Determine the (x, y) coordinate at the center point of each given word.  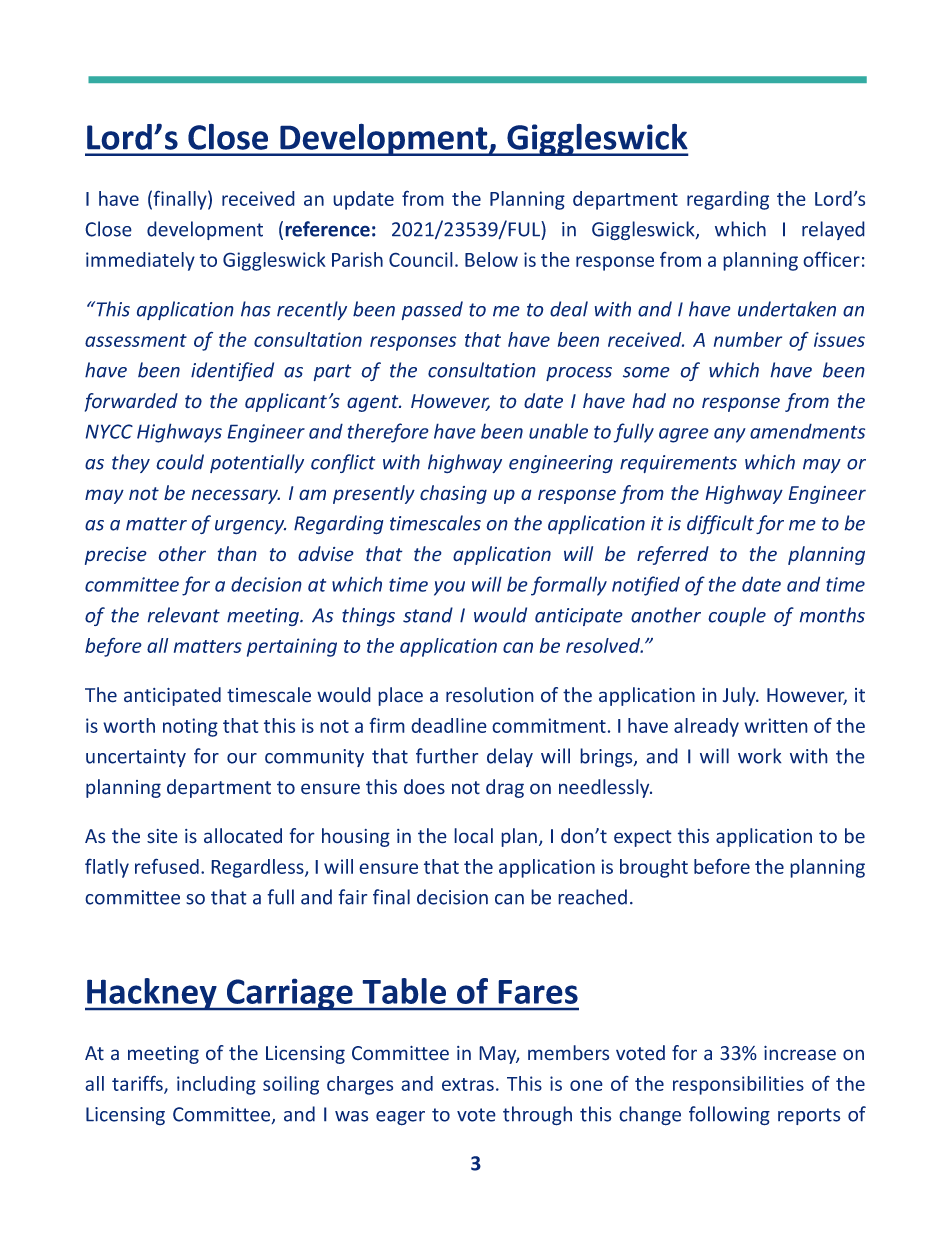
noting (190, 727)
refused (167, 866)
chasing (453, 494)
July (740, 696)
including (216, 1085)
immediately (140, 261)
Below (491, 259)
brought (654, 868)
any (730, 435)
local (473, 836)
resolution (490, 695)
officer (831, 259)
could (180, 462)
